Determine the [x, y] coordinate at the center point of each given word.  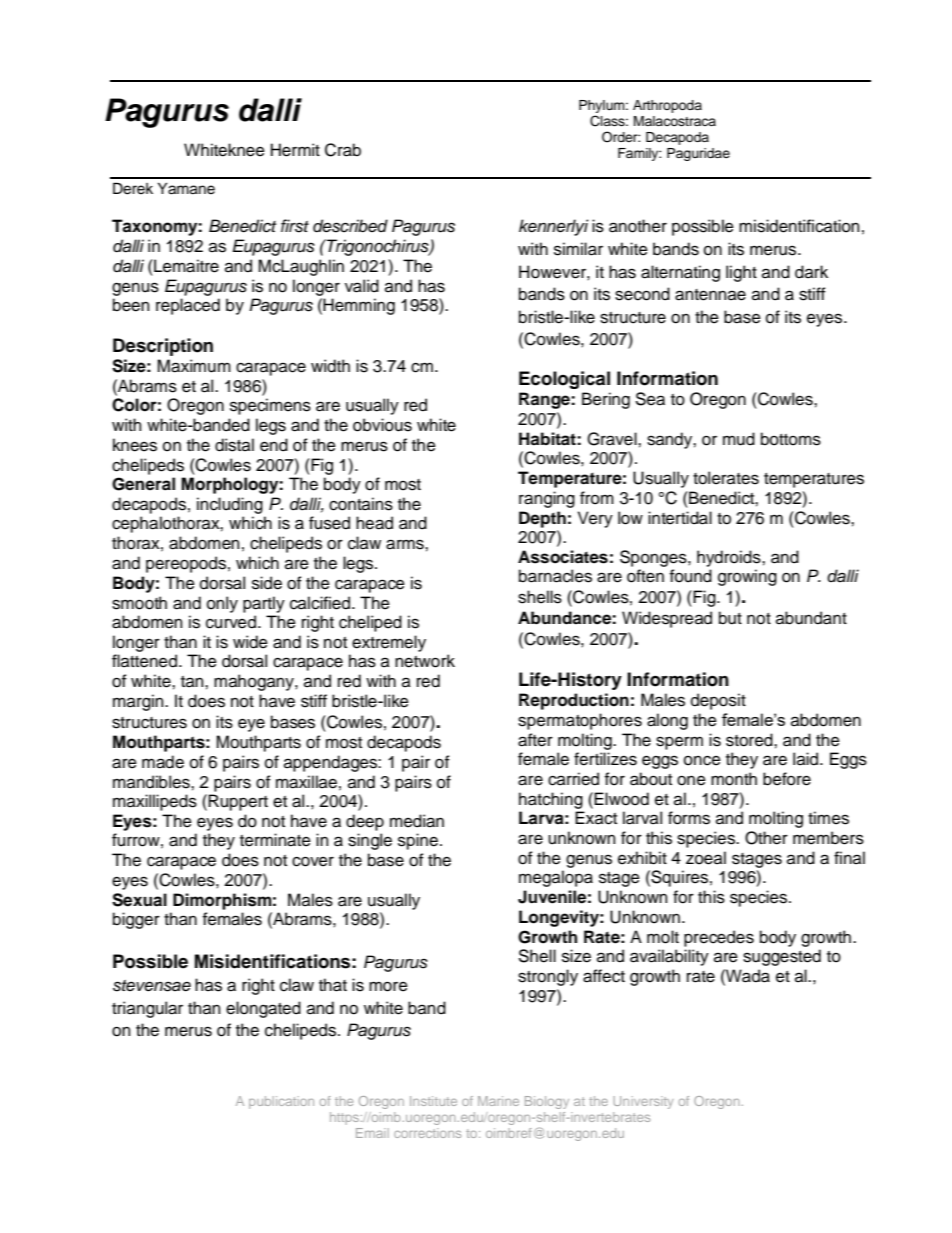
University [643, 1102]
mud [739, 439]
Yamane [186, 189]
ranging [547, 499]
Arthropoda [667, 106]
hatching [551, 800]
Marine [498, 1101]
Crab [343, 150]
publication [281, 1102]
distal [234, 445]
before [787, 779]
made [163, 762]
